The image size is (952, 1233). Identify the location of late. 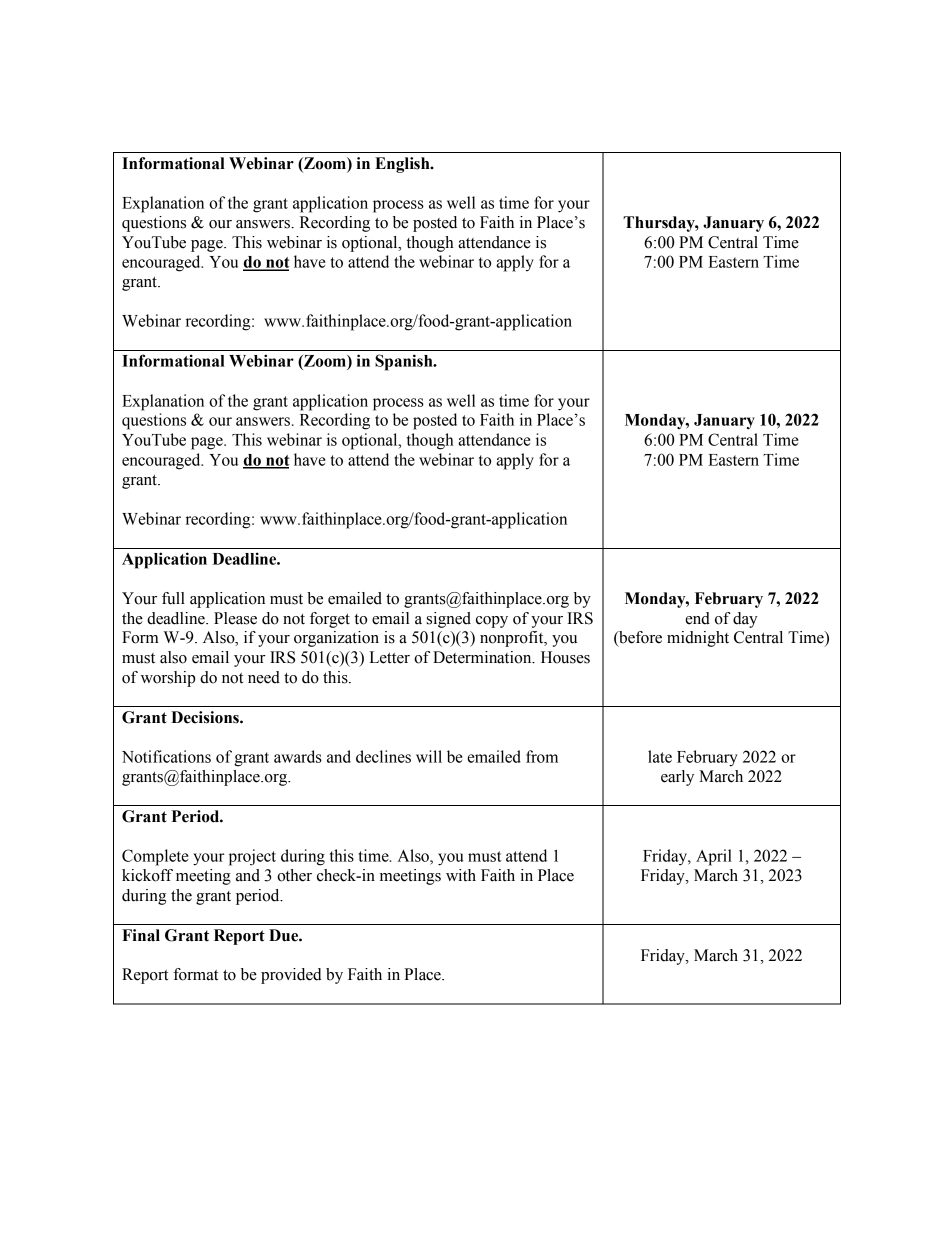
(660, 756).
